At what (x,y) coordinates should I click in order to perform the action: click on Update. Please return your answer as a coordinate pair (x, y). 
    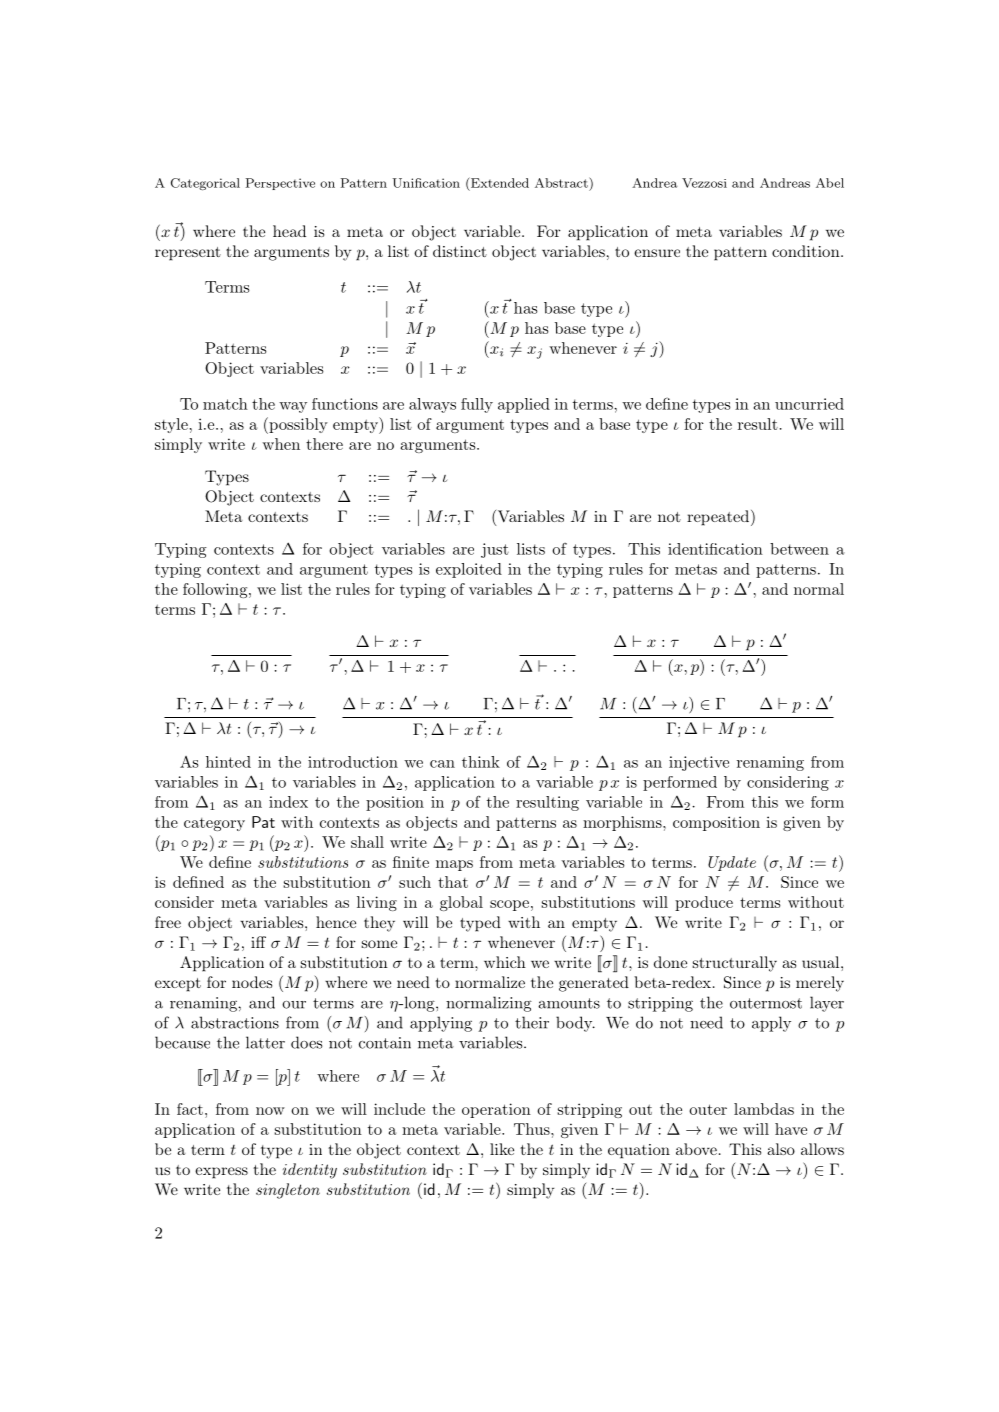
    Looking at the image, I should click on (732, 863).
